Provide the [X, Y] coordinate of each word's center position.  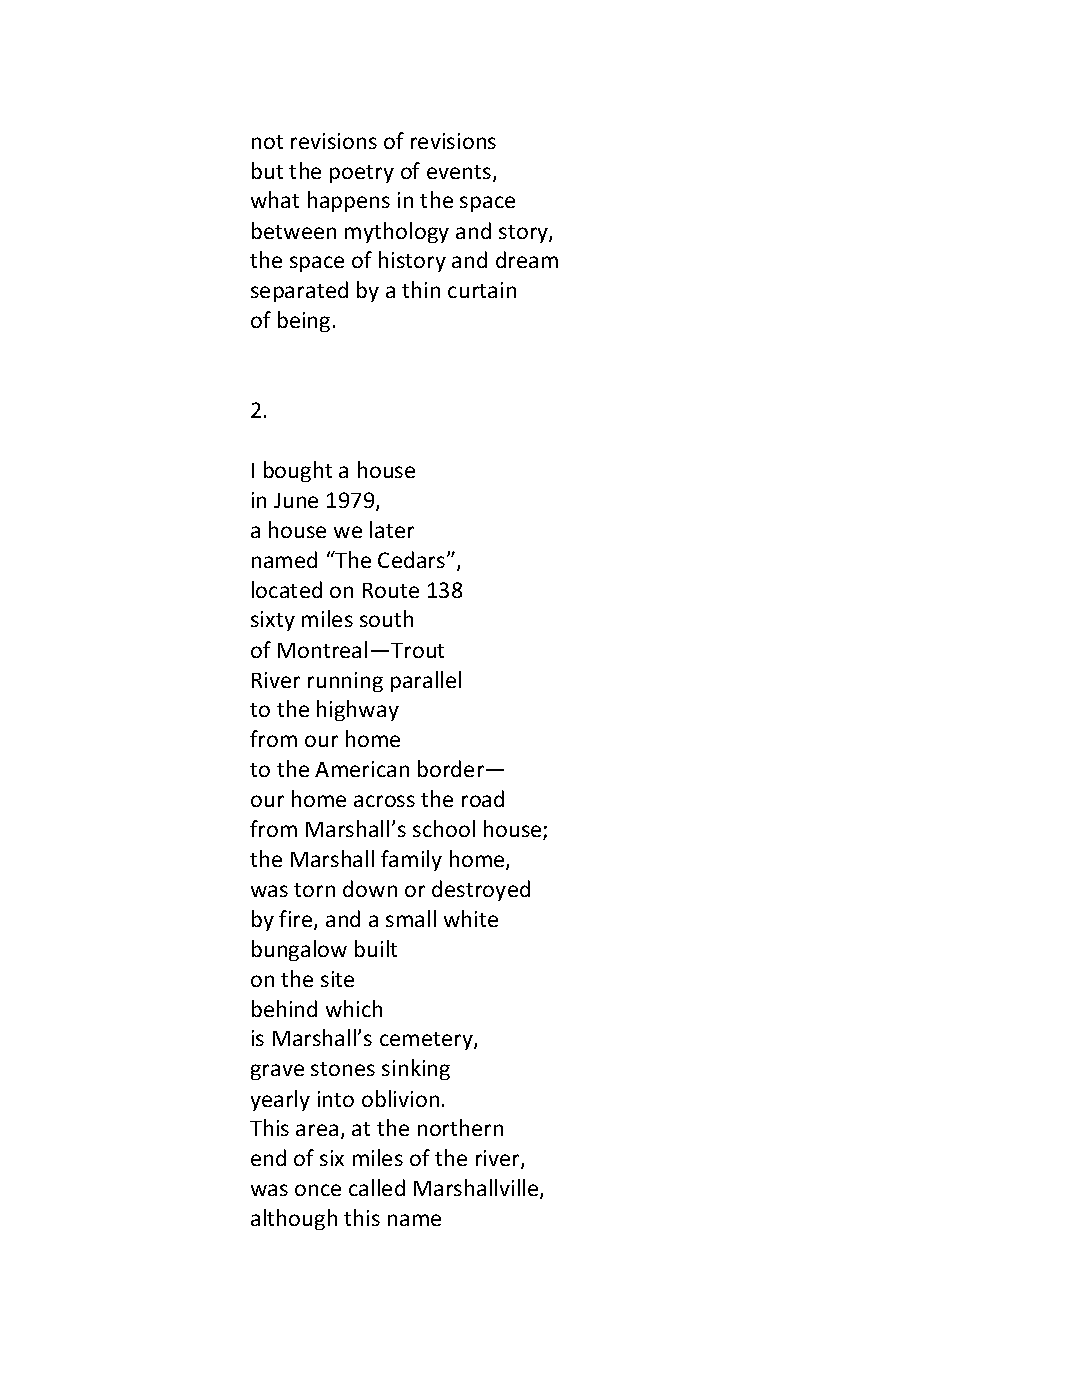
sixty [273, 621]
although [294, 1219]
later [392, 529]
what [275, 199]
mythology [397, 232]
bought [298, 471]
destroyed [481, 890]
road [483, 798]
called [377, 1187]
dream [527, 259]
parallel [426, 681]
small [411, 918]
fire [297, 920]
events [460, 173]
